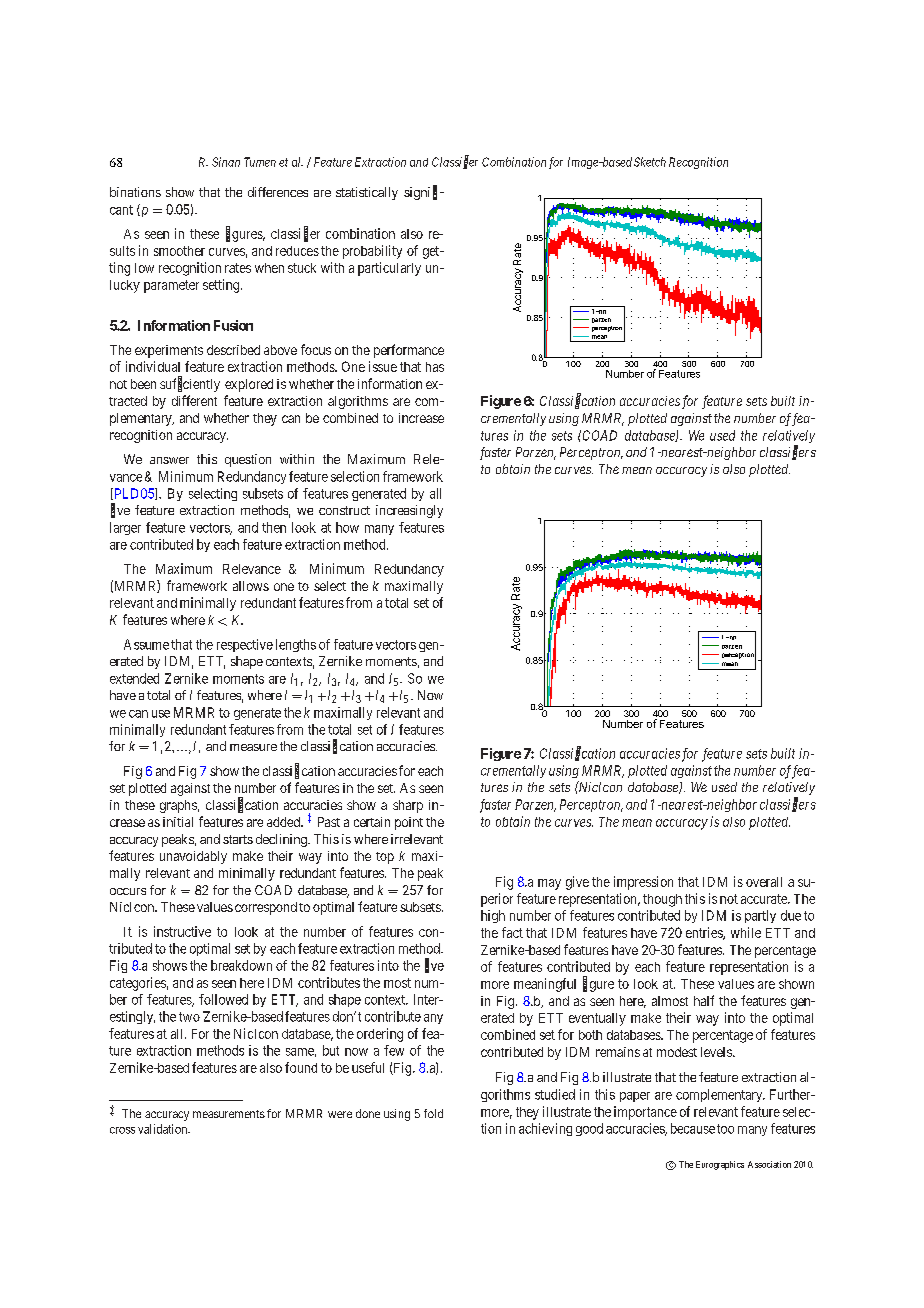 The image size is (924, 1308). What do you see at coordinates (435, 367) in the image?
I see `has` at bounding box center [435, 367].
